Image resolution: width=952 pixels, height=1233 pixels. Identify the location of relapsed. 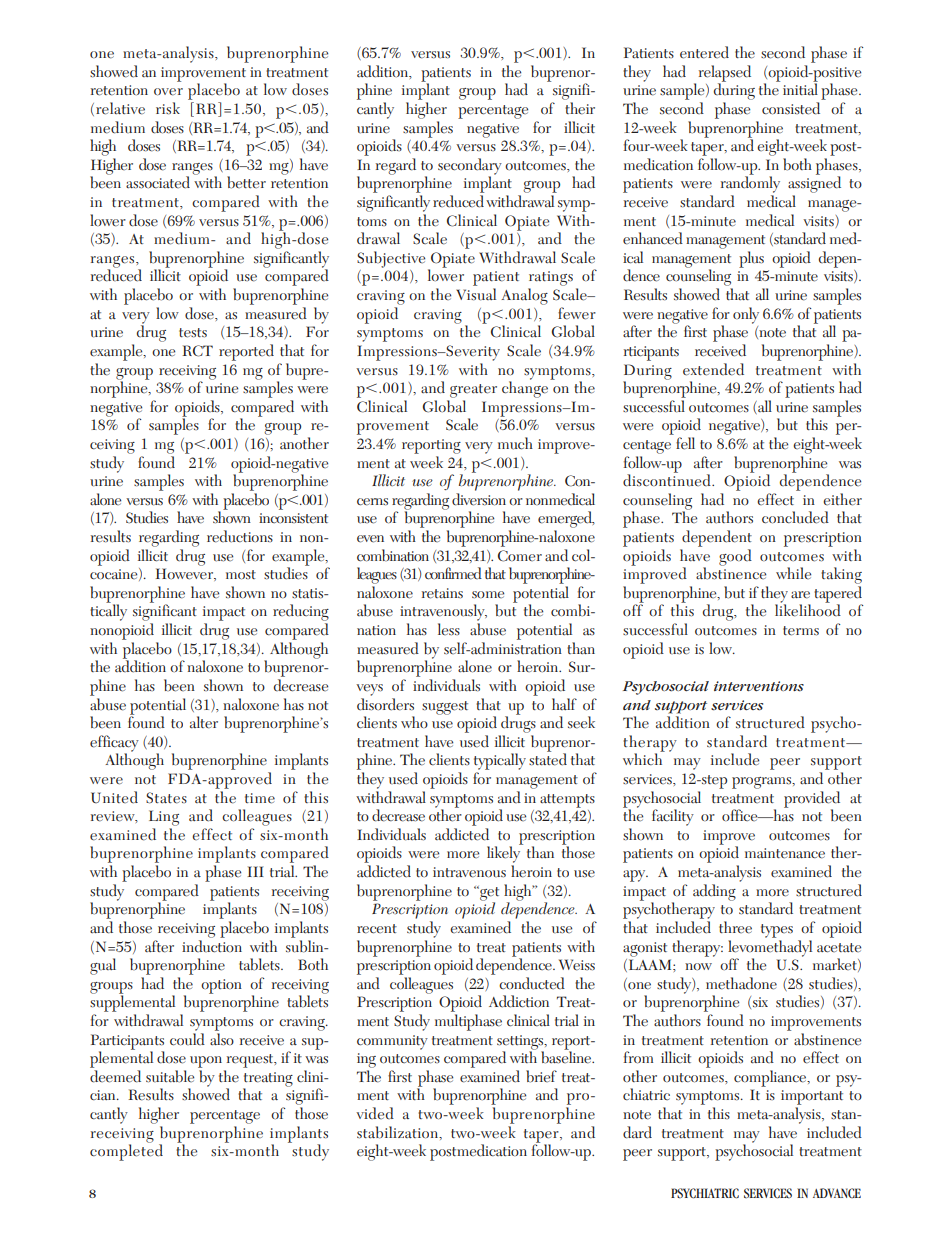
(725, 74).
